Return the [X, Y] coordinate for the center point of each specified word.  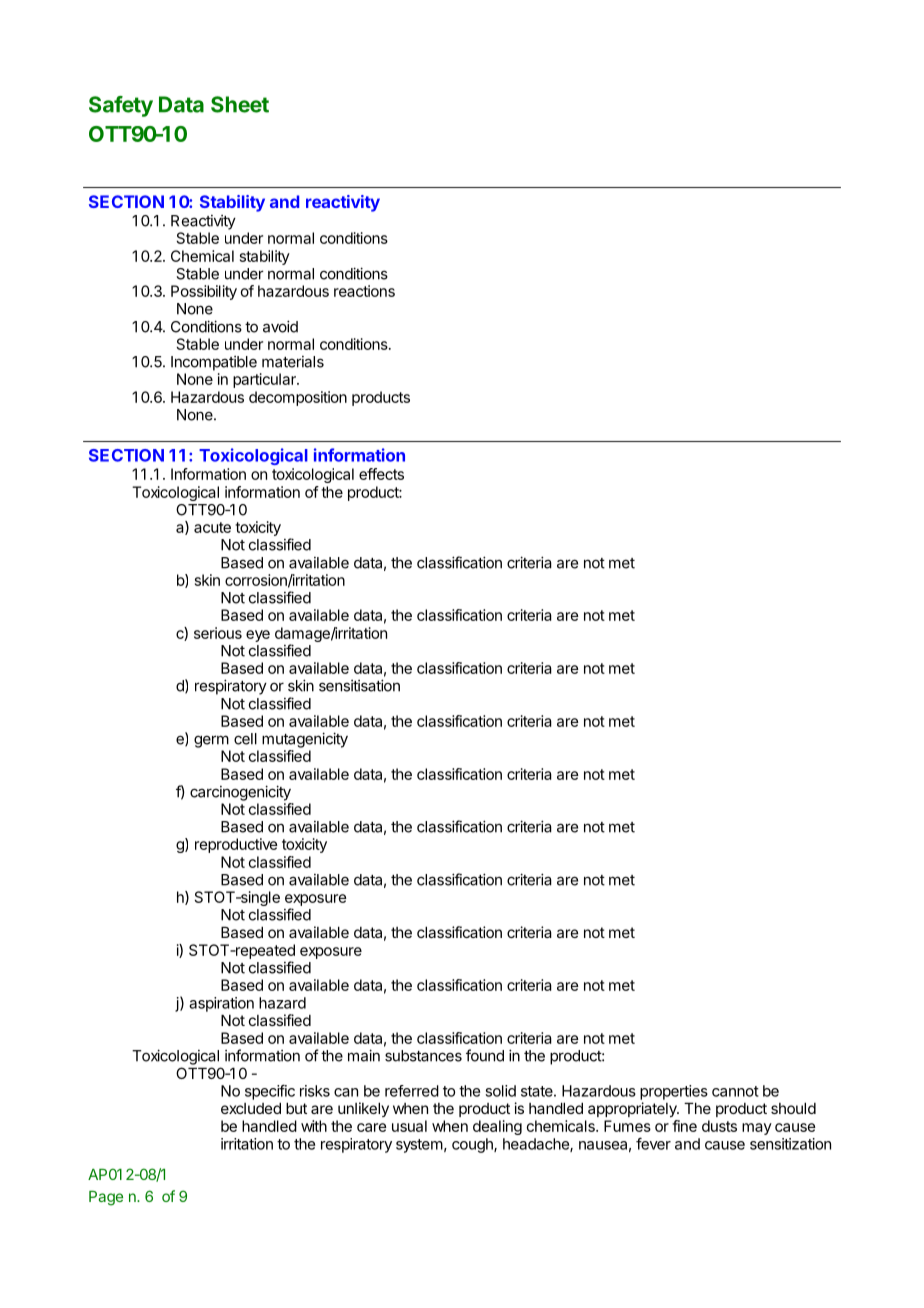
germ [211, 741]
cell [245, 739]
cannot [735, 1091]
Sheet [240, 104]
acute [212, 527]
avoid [280, 326]
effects [381, 474]
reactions [364, 291]
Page [106, 1198]
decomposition [298, 398]
